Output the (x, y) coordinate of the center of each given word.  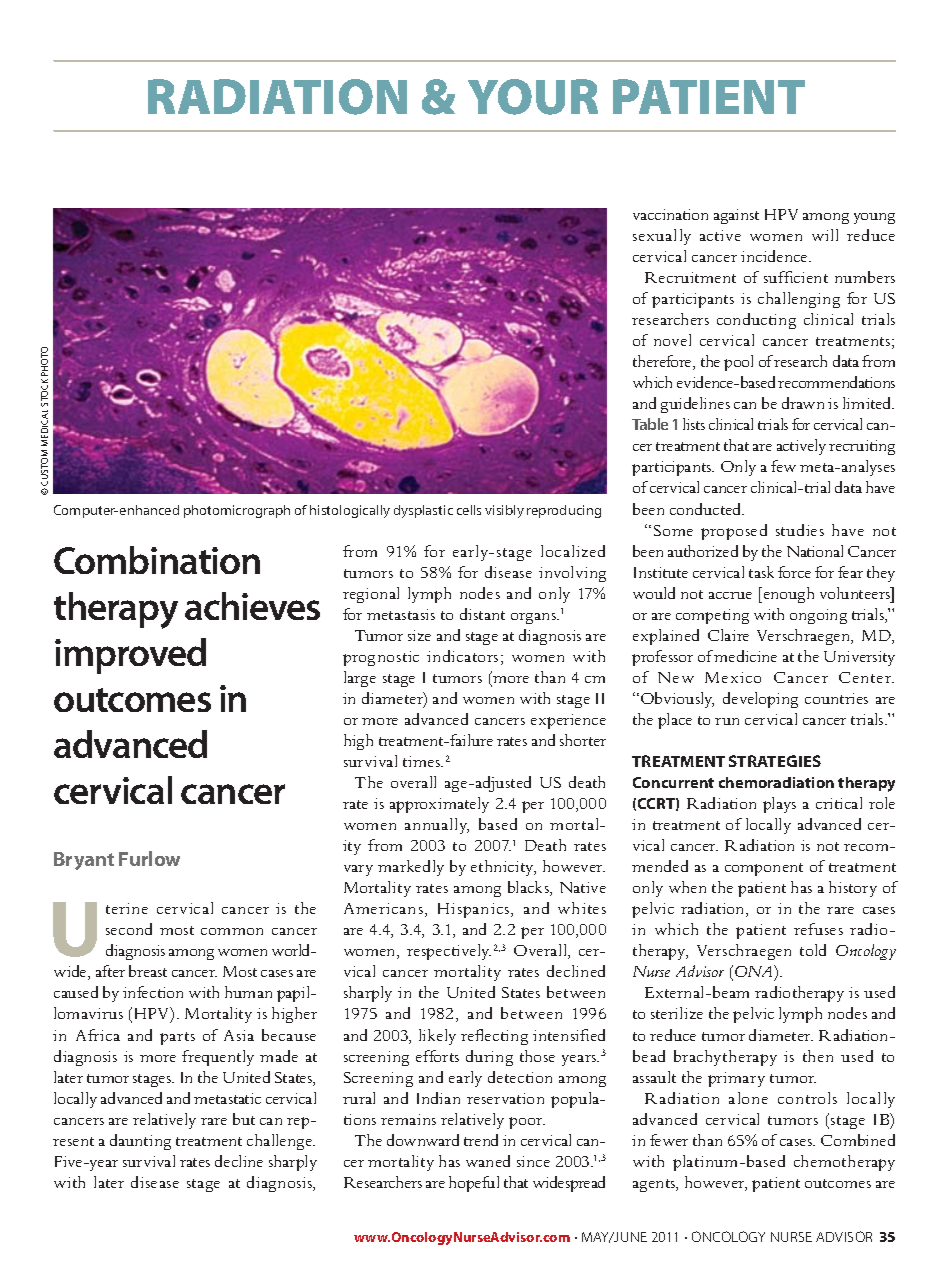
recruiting (862, 447)
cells (469, 510)
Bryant (84, 861)
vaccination (670, 214)
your (533, 97)
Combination (157, 560)
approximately (439, 805)
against (736, 216)
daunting (140, 1142)
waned (488, 1161)
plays (779, 805)
